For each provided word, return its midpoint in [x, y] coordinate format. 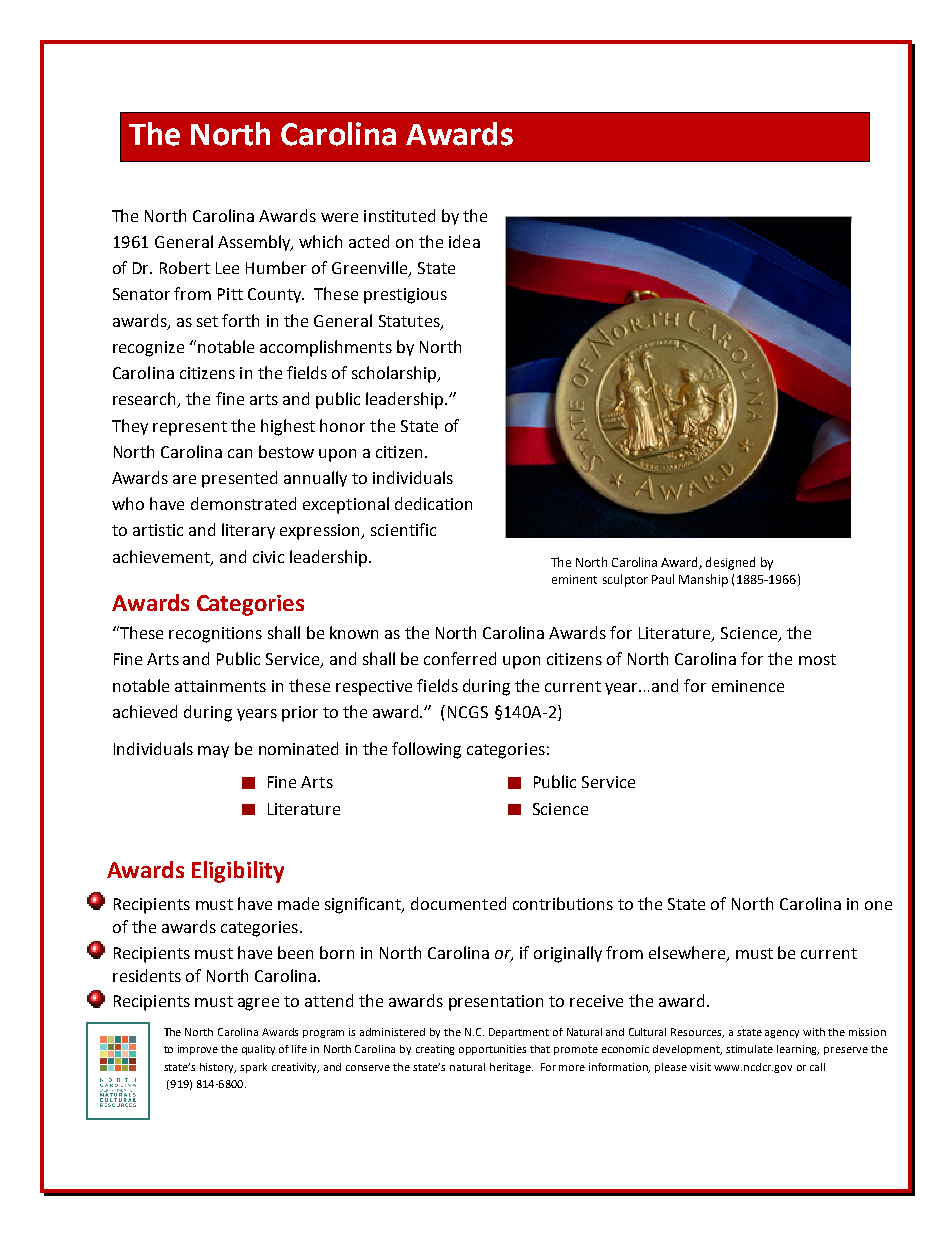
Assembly [255, 243]
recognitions [215, 635]
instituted [399, 215]
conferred [460, 658]
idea [464, 241]
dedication [433, 503]
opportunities [492, 1050]
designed [730, 563]
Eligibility [238, 872]
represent [190, 428]
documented [458, 903]
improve [198, 1050]
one [878, 905]
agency [782, 1034]
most [817, 659]
